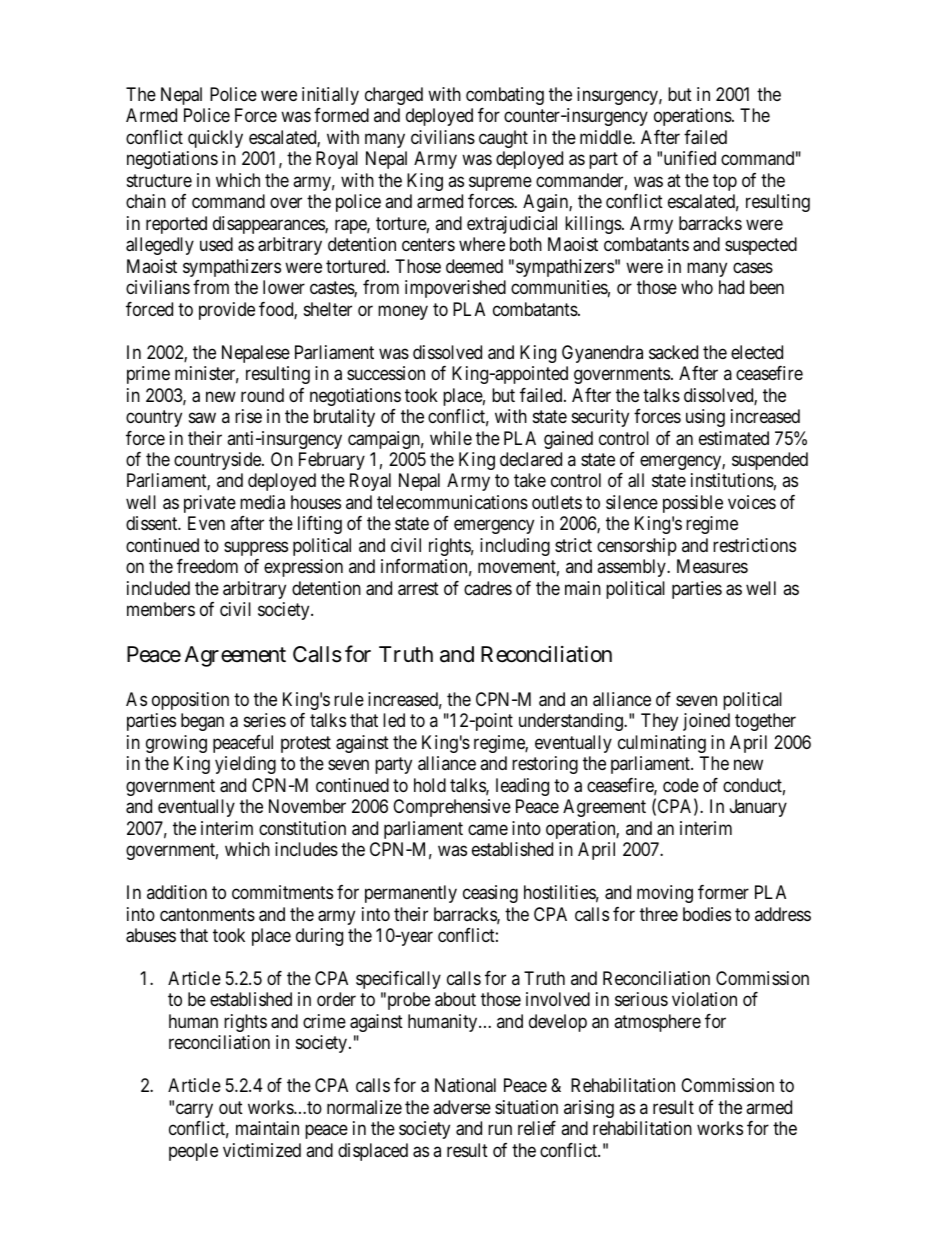 The image size is (952, 1233). Describe the element at coordinates (712, 566) in the screenshot. I see `Measures` at that location.
